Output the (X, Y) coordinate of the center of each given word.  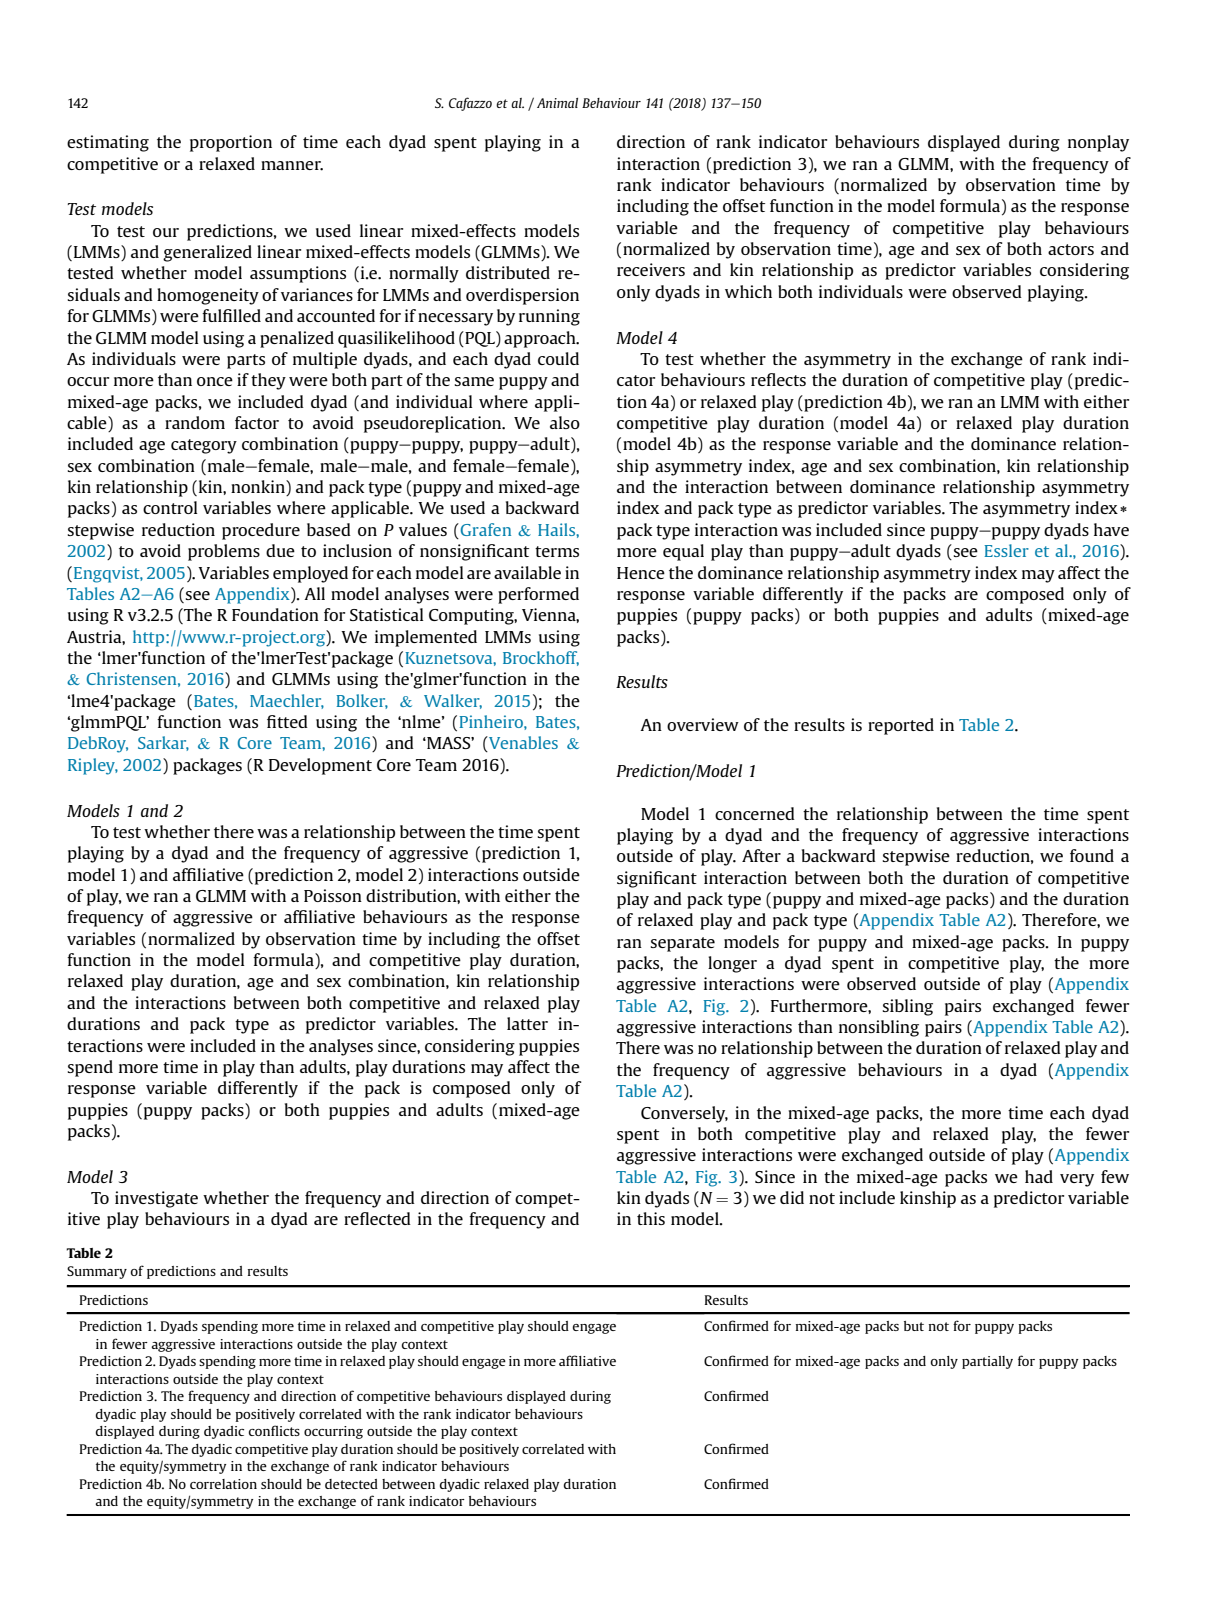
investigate (156, 1199)
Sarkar (163, 743)
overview (703, 724)
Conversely (684, 1114)
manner (292, 166)
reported (901, 726)
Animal (557, 103)
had (1039, 1176)
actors (1071, 249)
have (1111, 529)
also (565, 422)
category (204, 446)
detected (351, 1484)
